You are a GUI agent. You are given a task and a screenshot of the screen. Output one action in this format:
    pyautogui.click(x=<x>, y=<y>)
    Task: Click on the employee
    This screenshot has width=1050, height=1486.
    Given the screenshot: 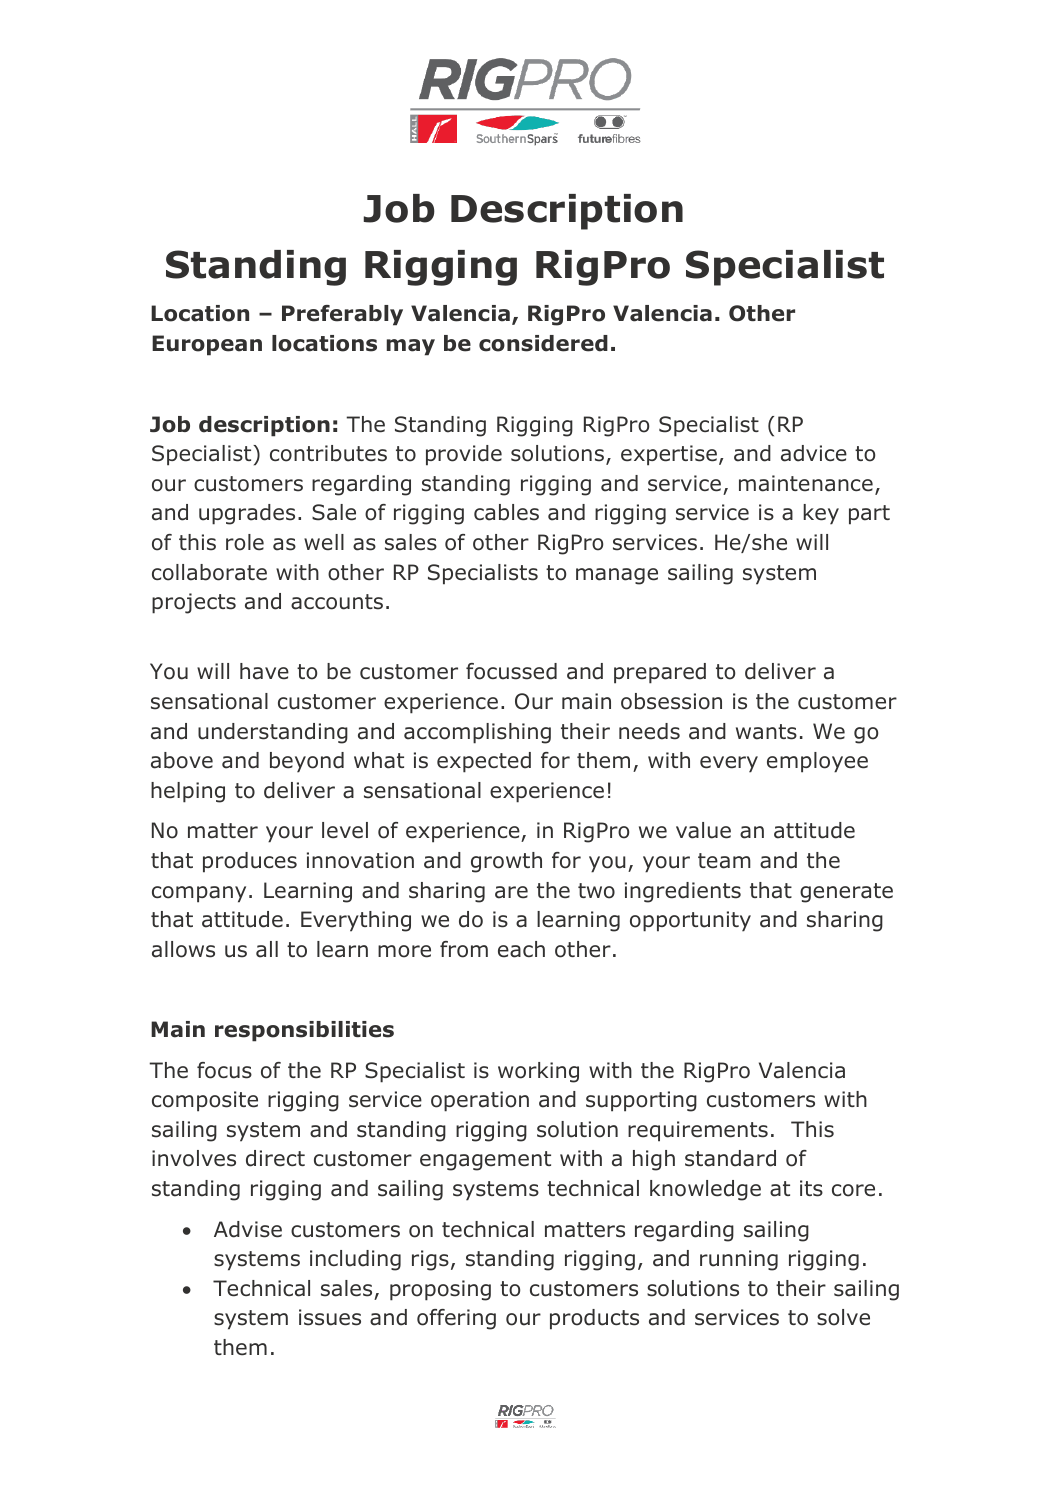 What is the action you would take?
    pyautogui.click(x=817, y=762)
